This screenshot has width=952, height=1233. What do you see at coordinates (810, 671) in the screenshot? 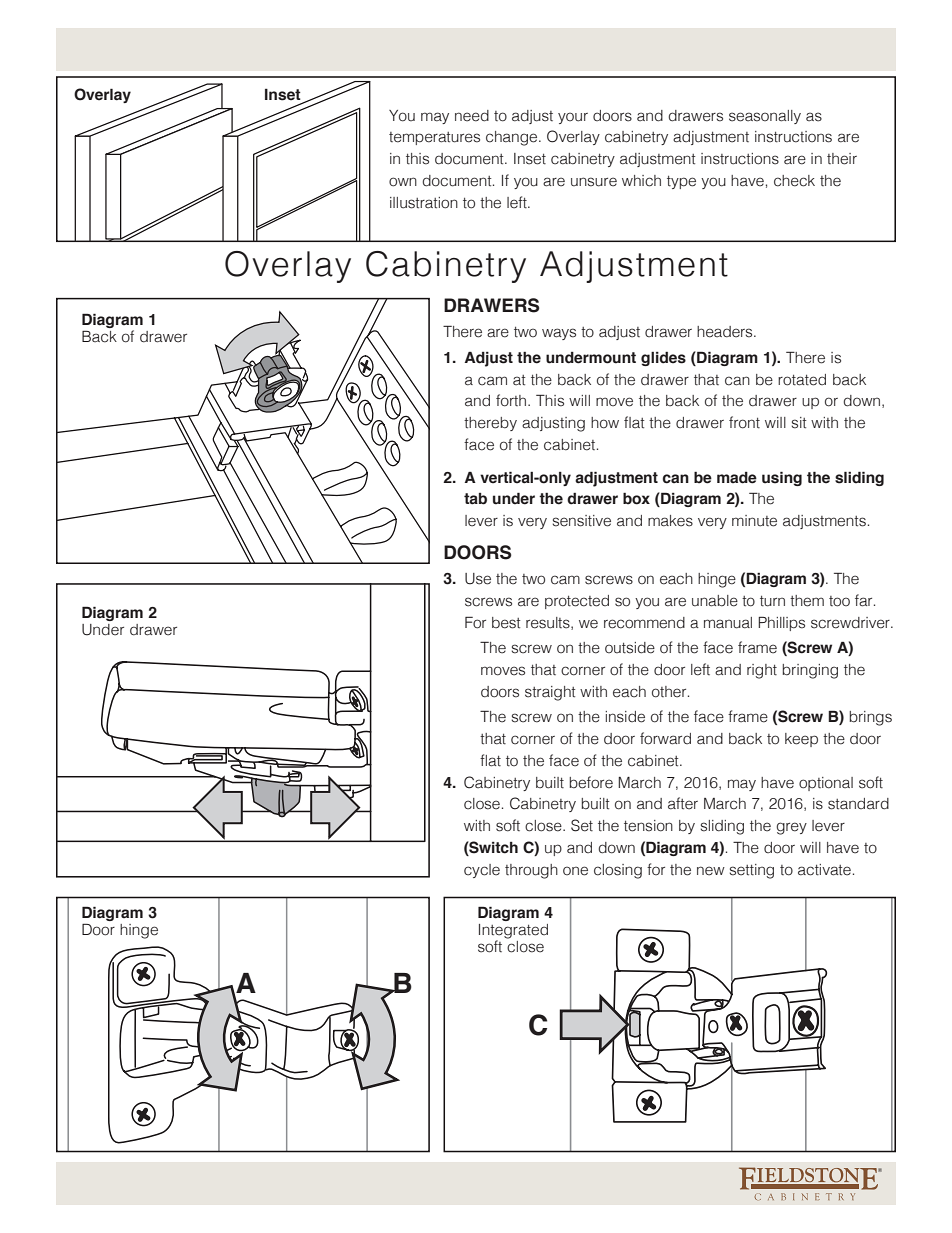
I see `bringing` at bounding box center [810, 671].
